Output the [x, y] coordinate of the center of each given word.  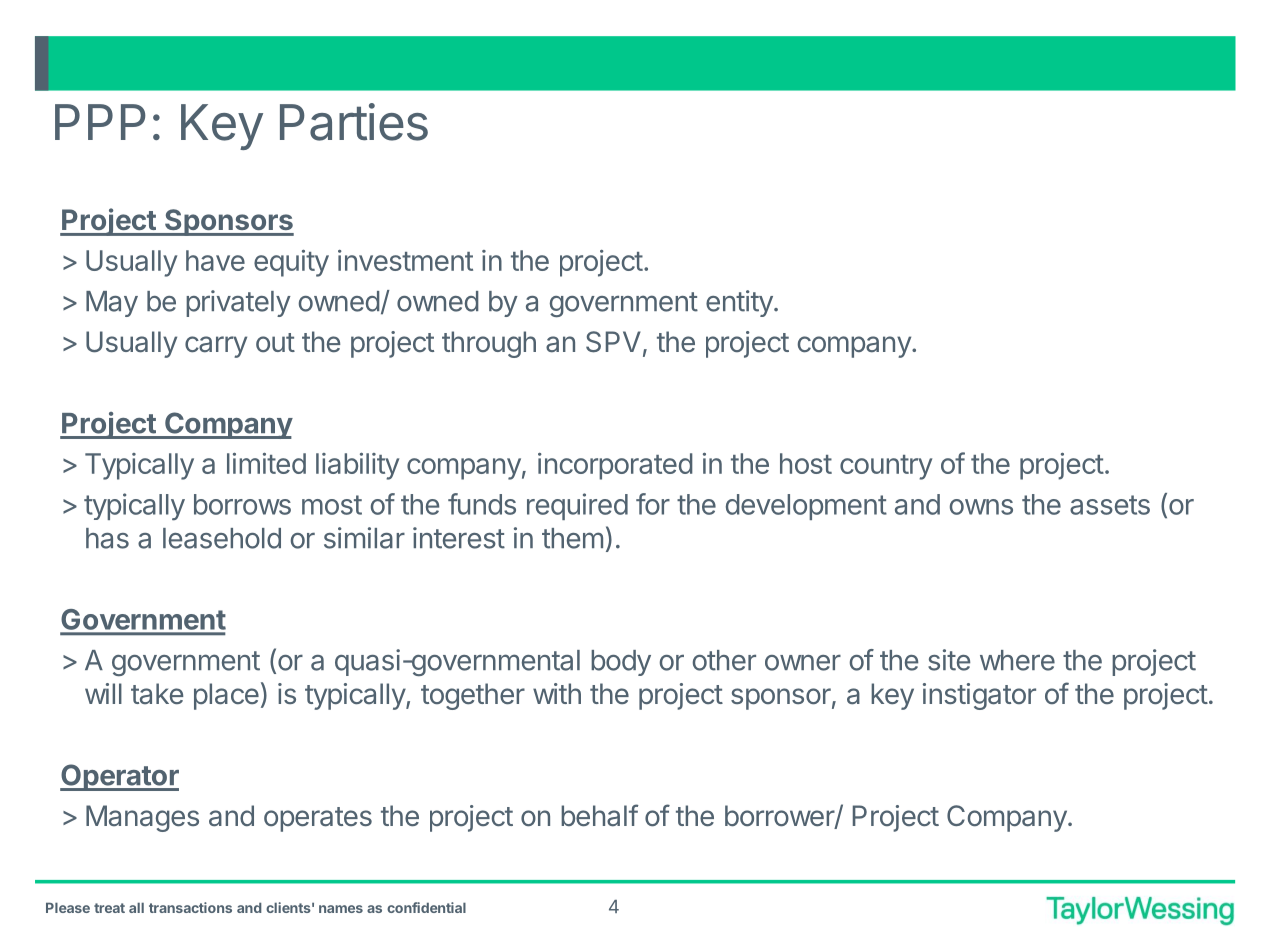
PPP [100, 122]
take [157, 693]
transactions [190, 907]
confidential [426, 907]
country [886, 467]
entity [740, 303]
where [1017, 660]
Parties [354, 122]
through [489, 344]
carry [216, 347]
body [621, 663]
